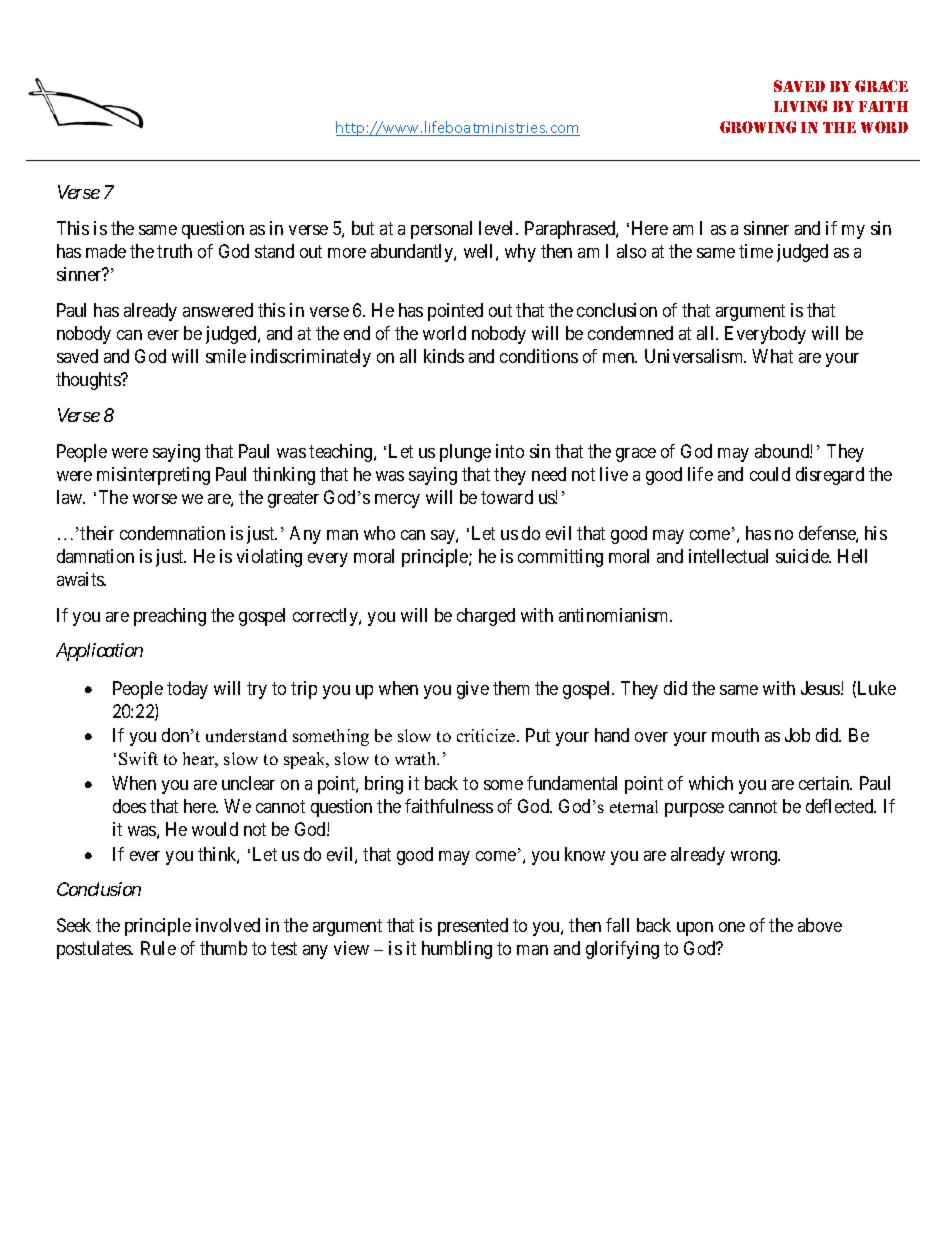  What do you see at coordinates (797, 735) in the document?
I see `Job` at bounding box center [797, 735].
